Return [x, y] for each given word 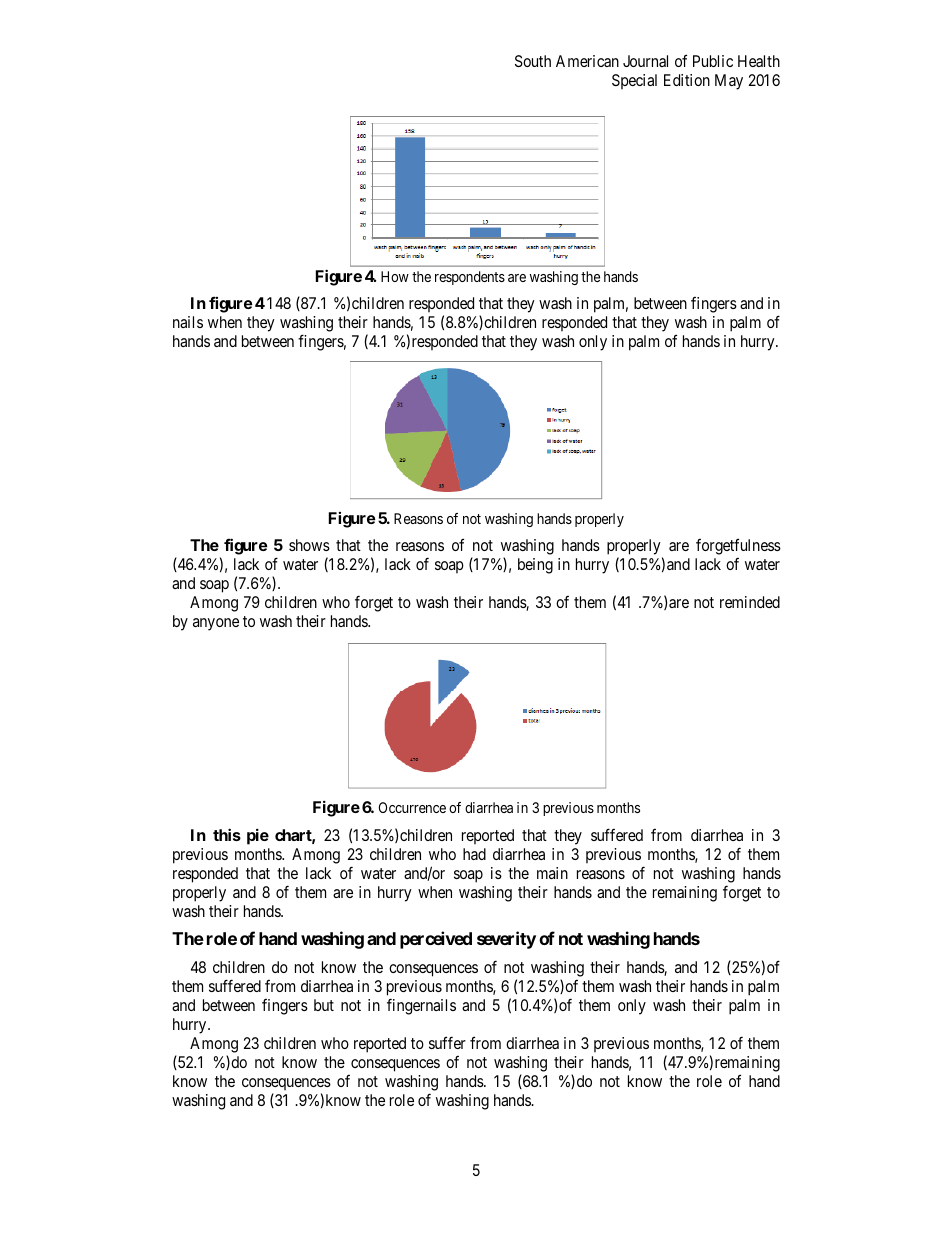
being [535, 566]
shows [309, 545]
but [324, 1005]
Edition [687, 80]
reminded [750, 602]
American [587, 61]
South [533, 61]
